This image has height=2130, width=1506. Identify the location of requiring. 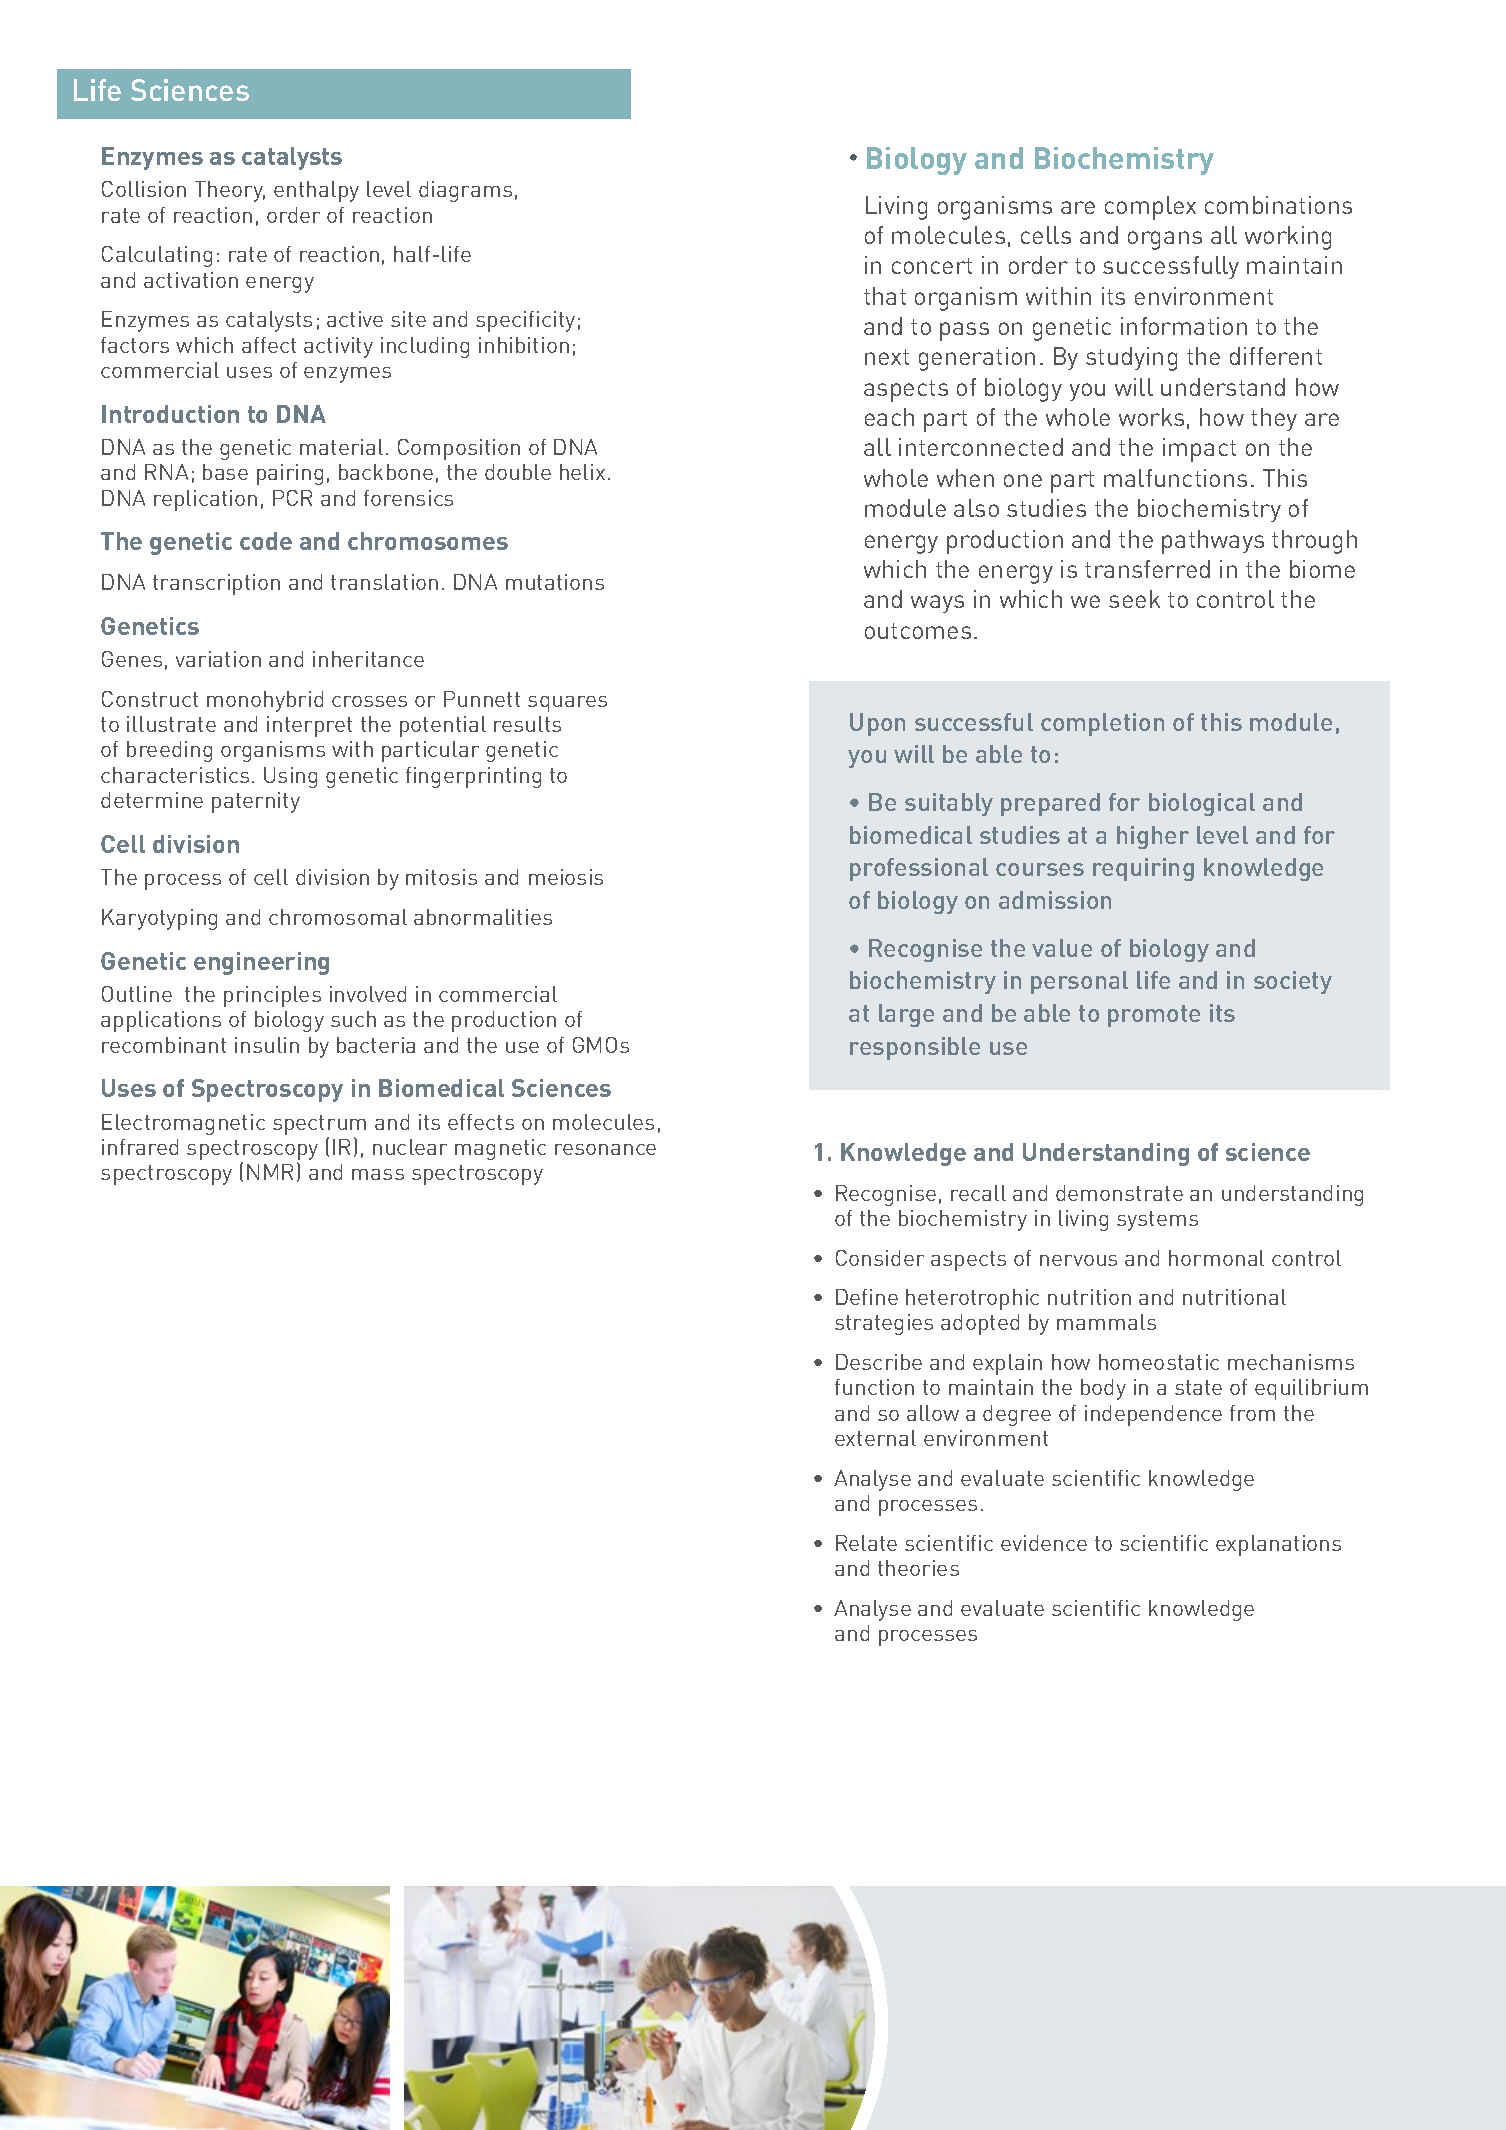
(1143, 869).
